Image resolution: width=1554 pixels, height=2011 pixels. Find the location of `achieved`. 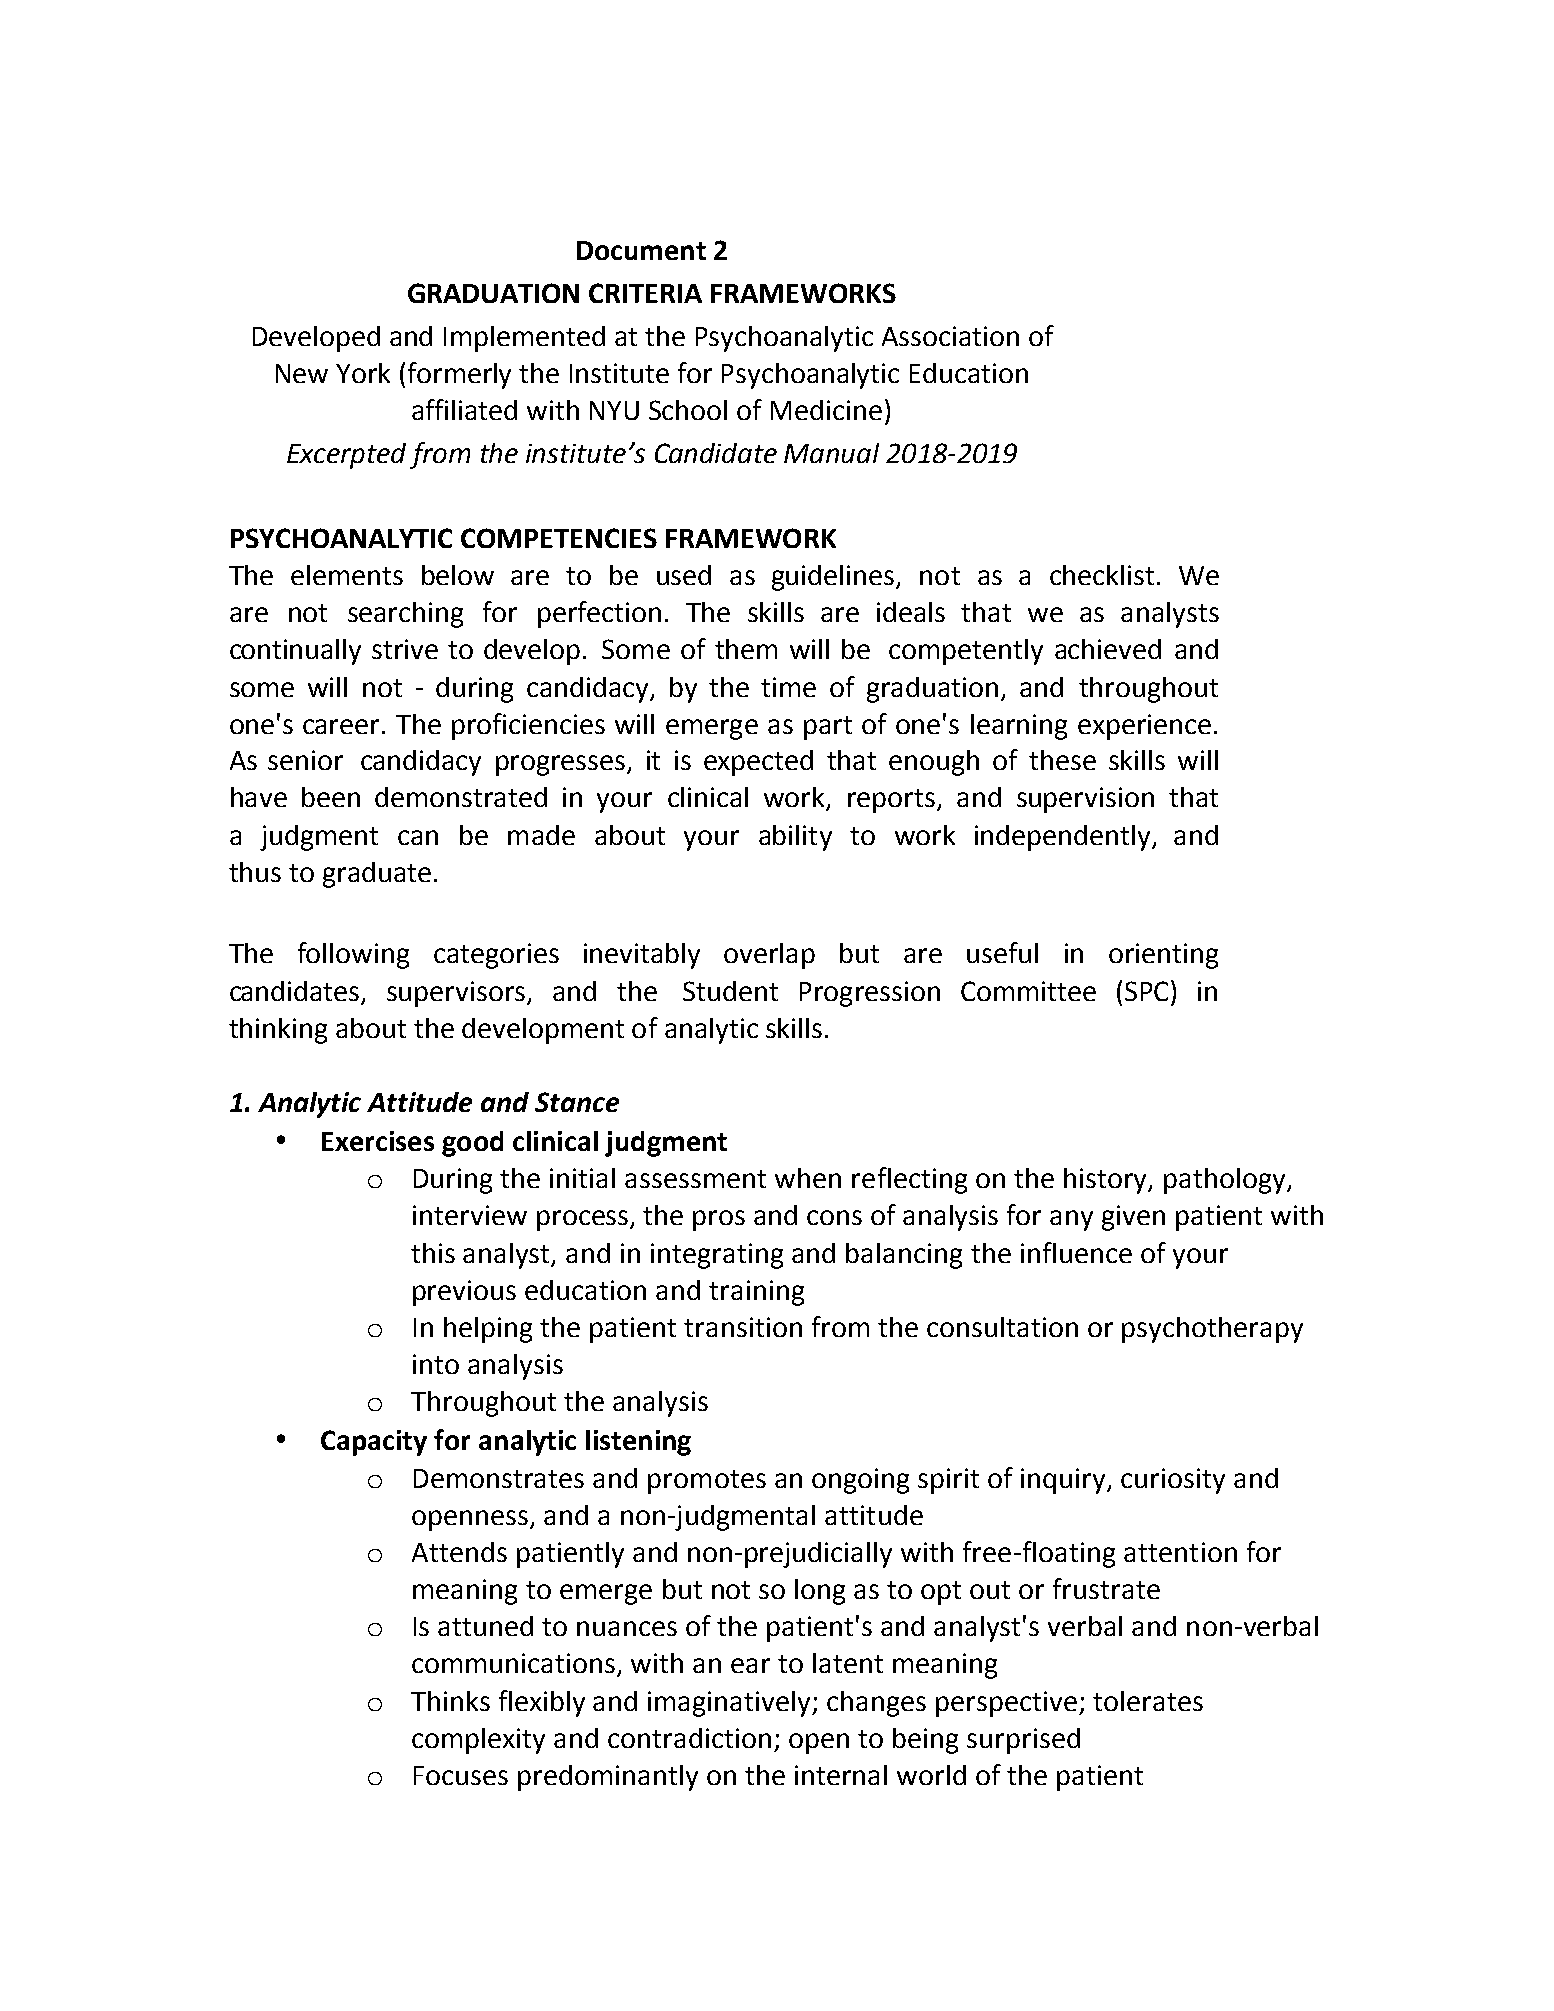

achieved is located at coordinates (1108, 649).
